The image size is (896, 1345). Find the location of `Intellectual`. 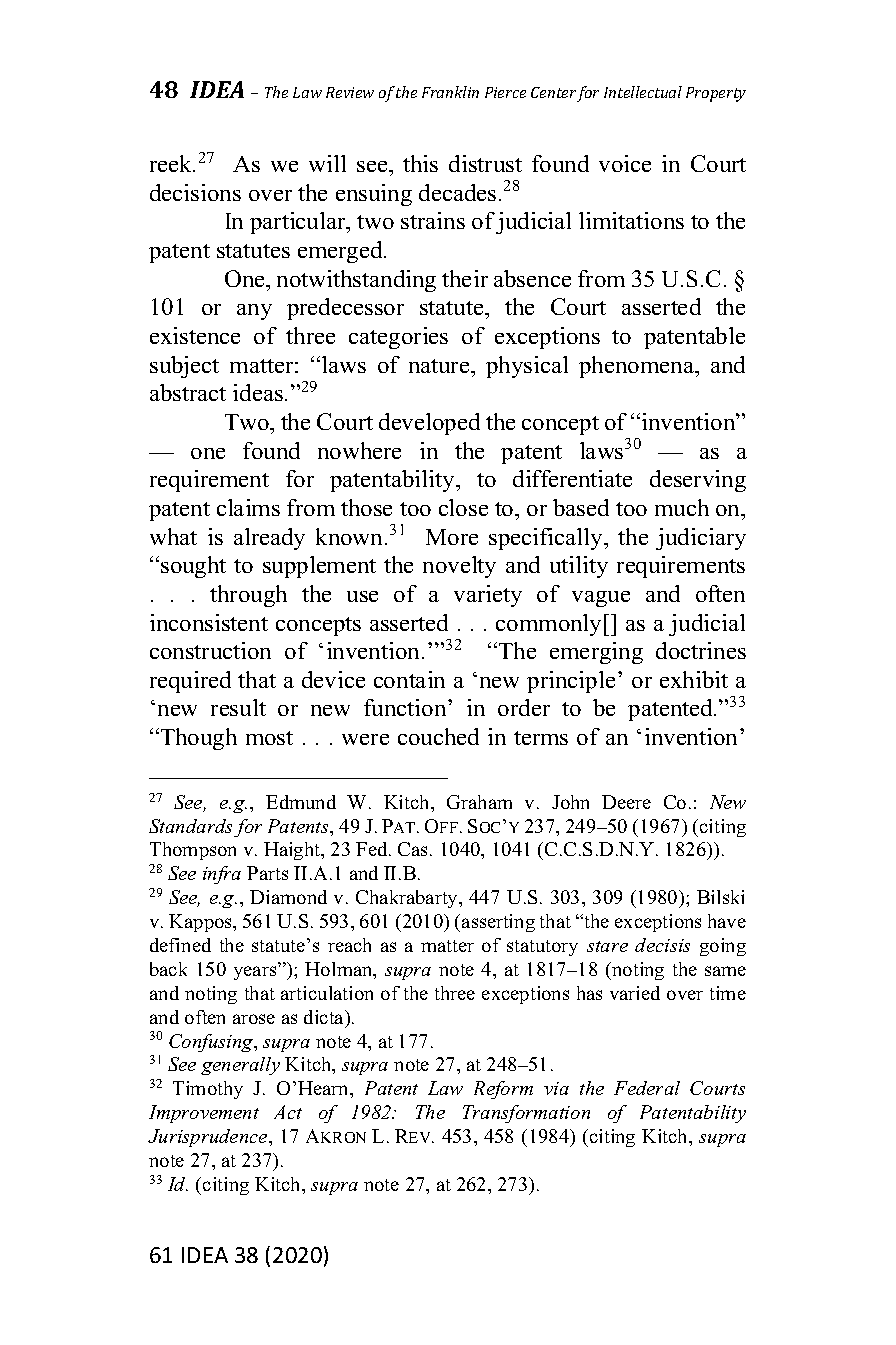

Intellectual is located at coordinates (643, 92).
